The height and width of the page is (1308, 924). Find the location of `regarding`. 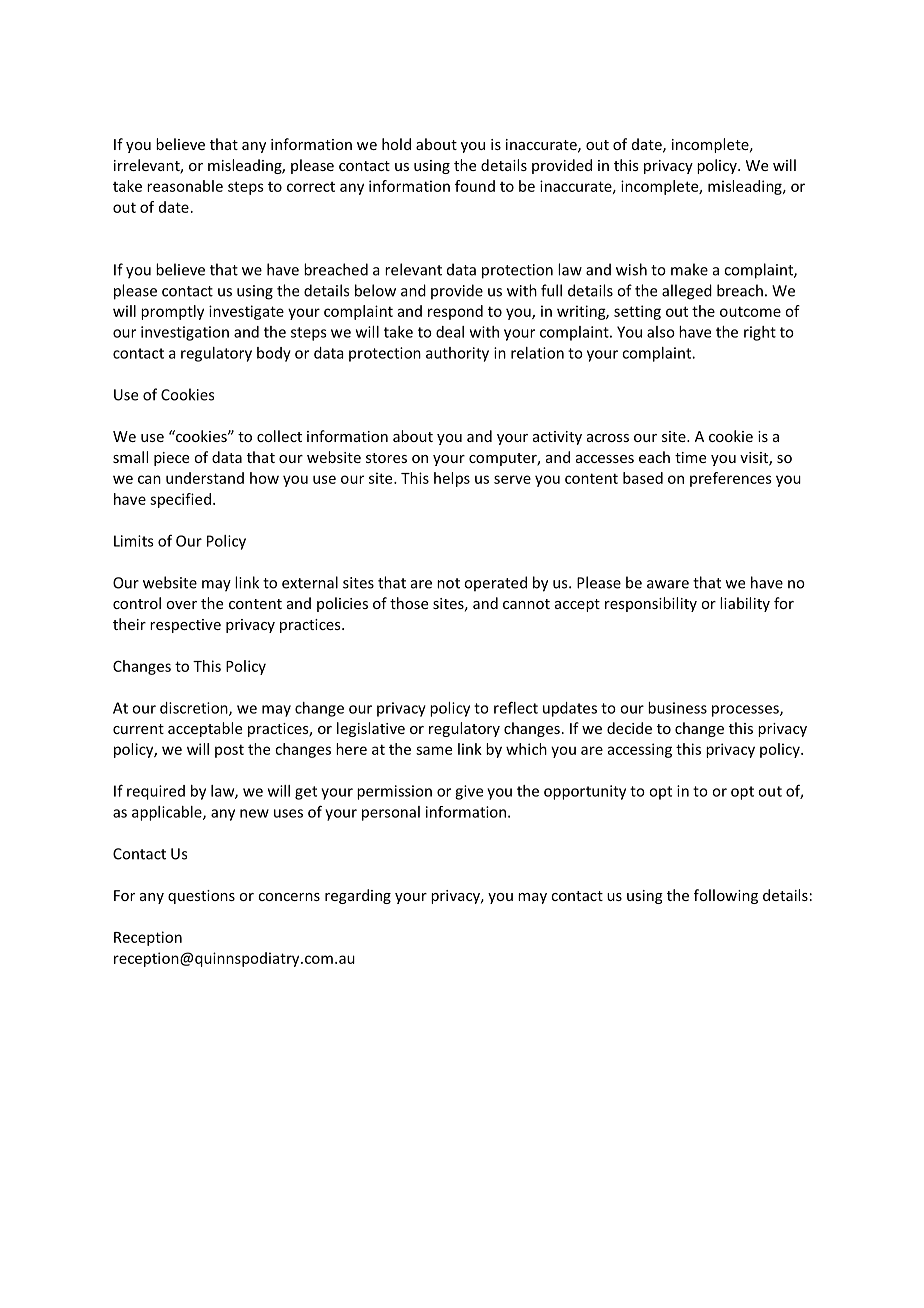

regarding is located at coordinates (358, 896).
